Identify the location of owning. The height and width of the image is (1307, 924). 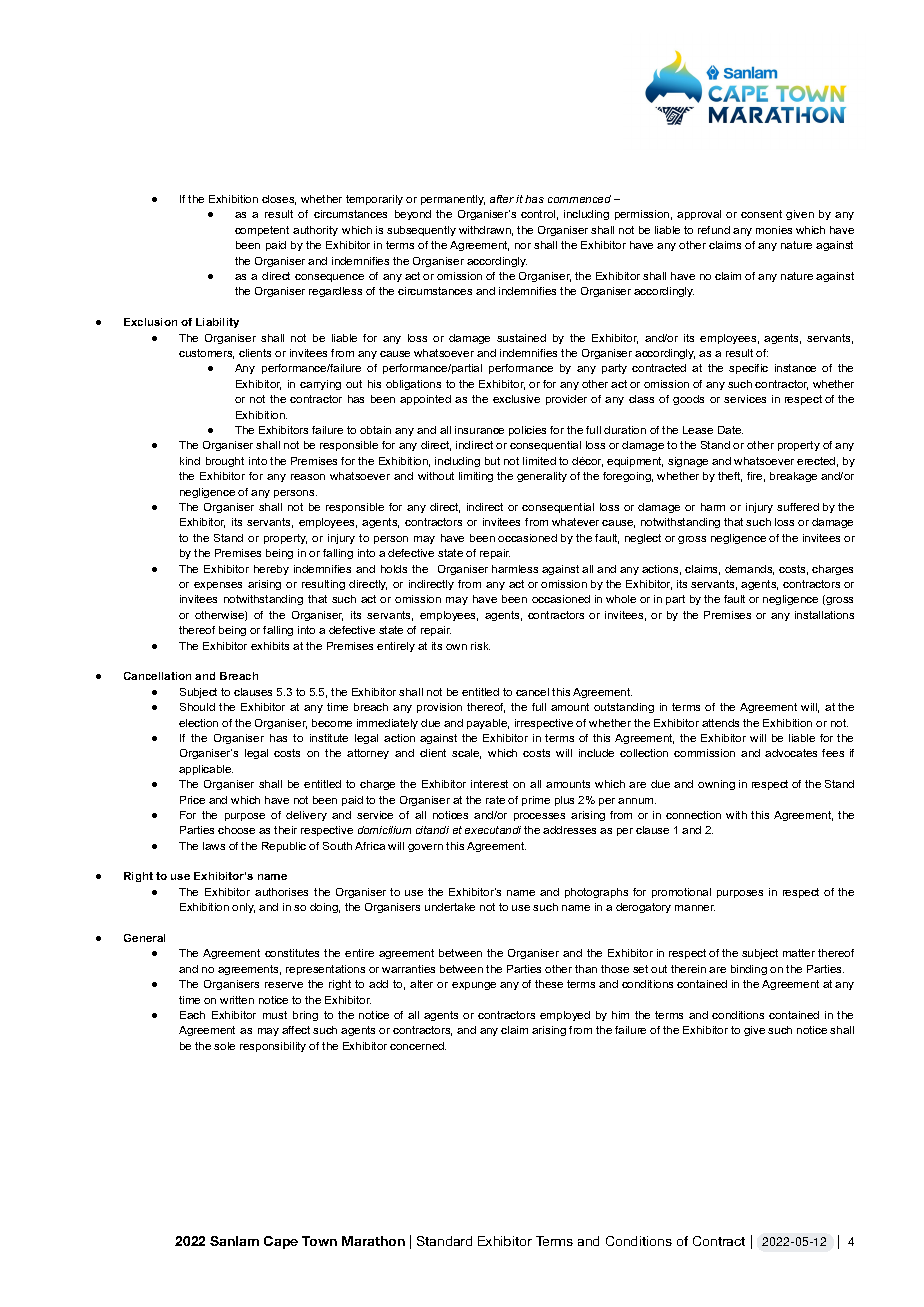
(716, 785).
